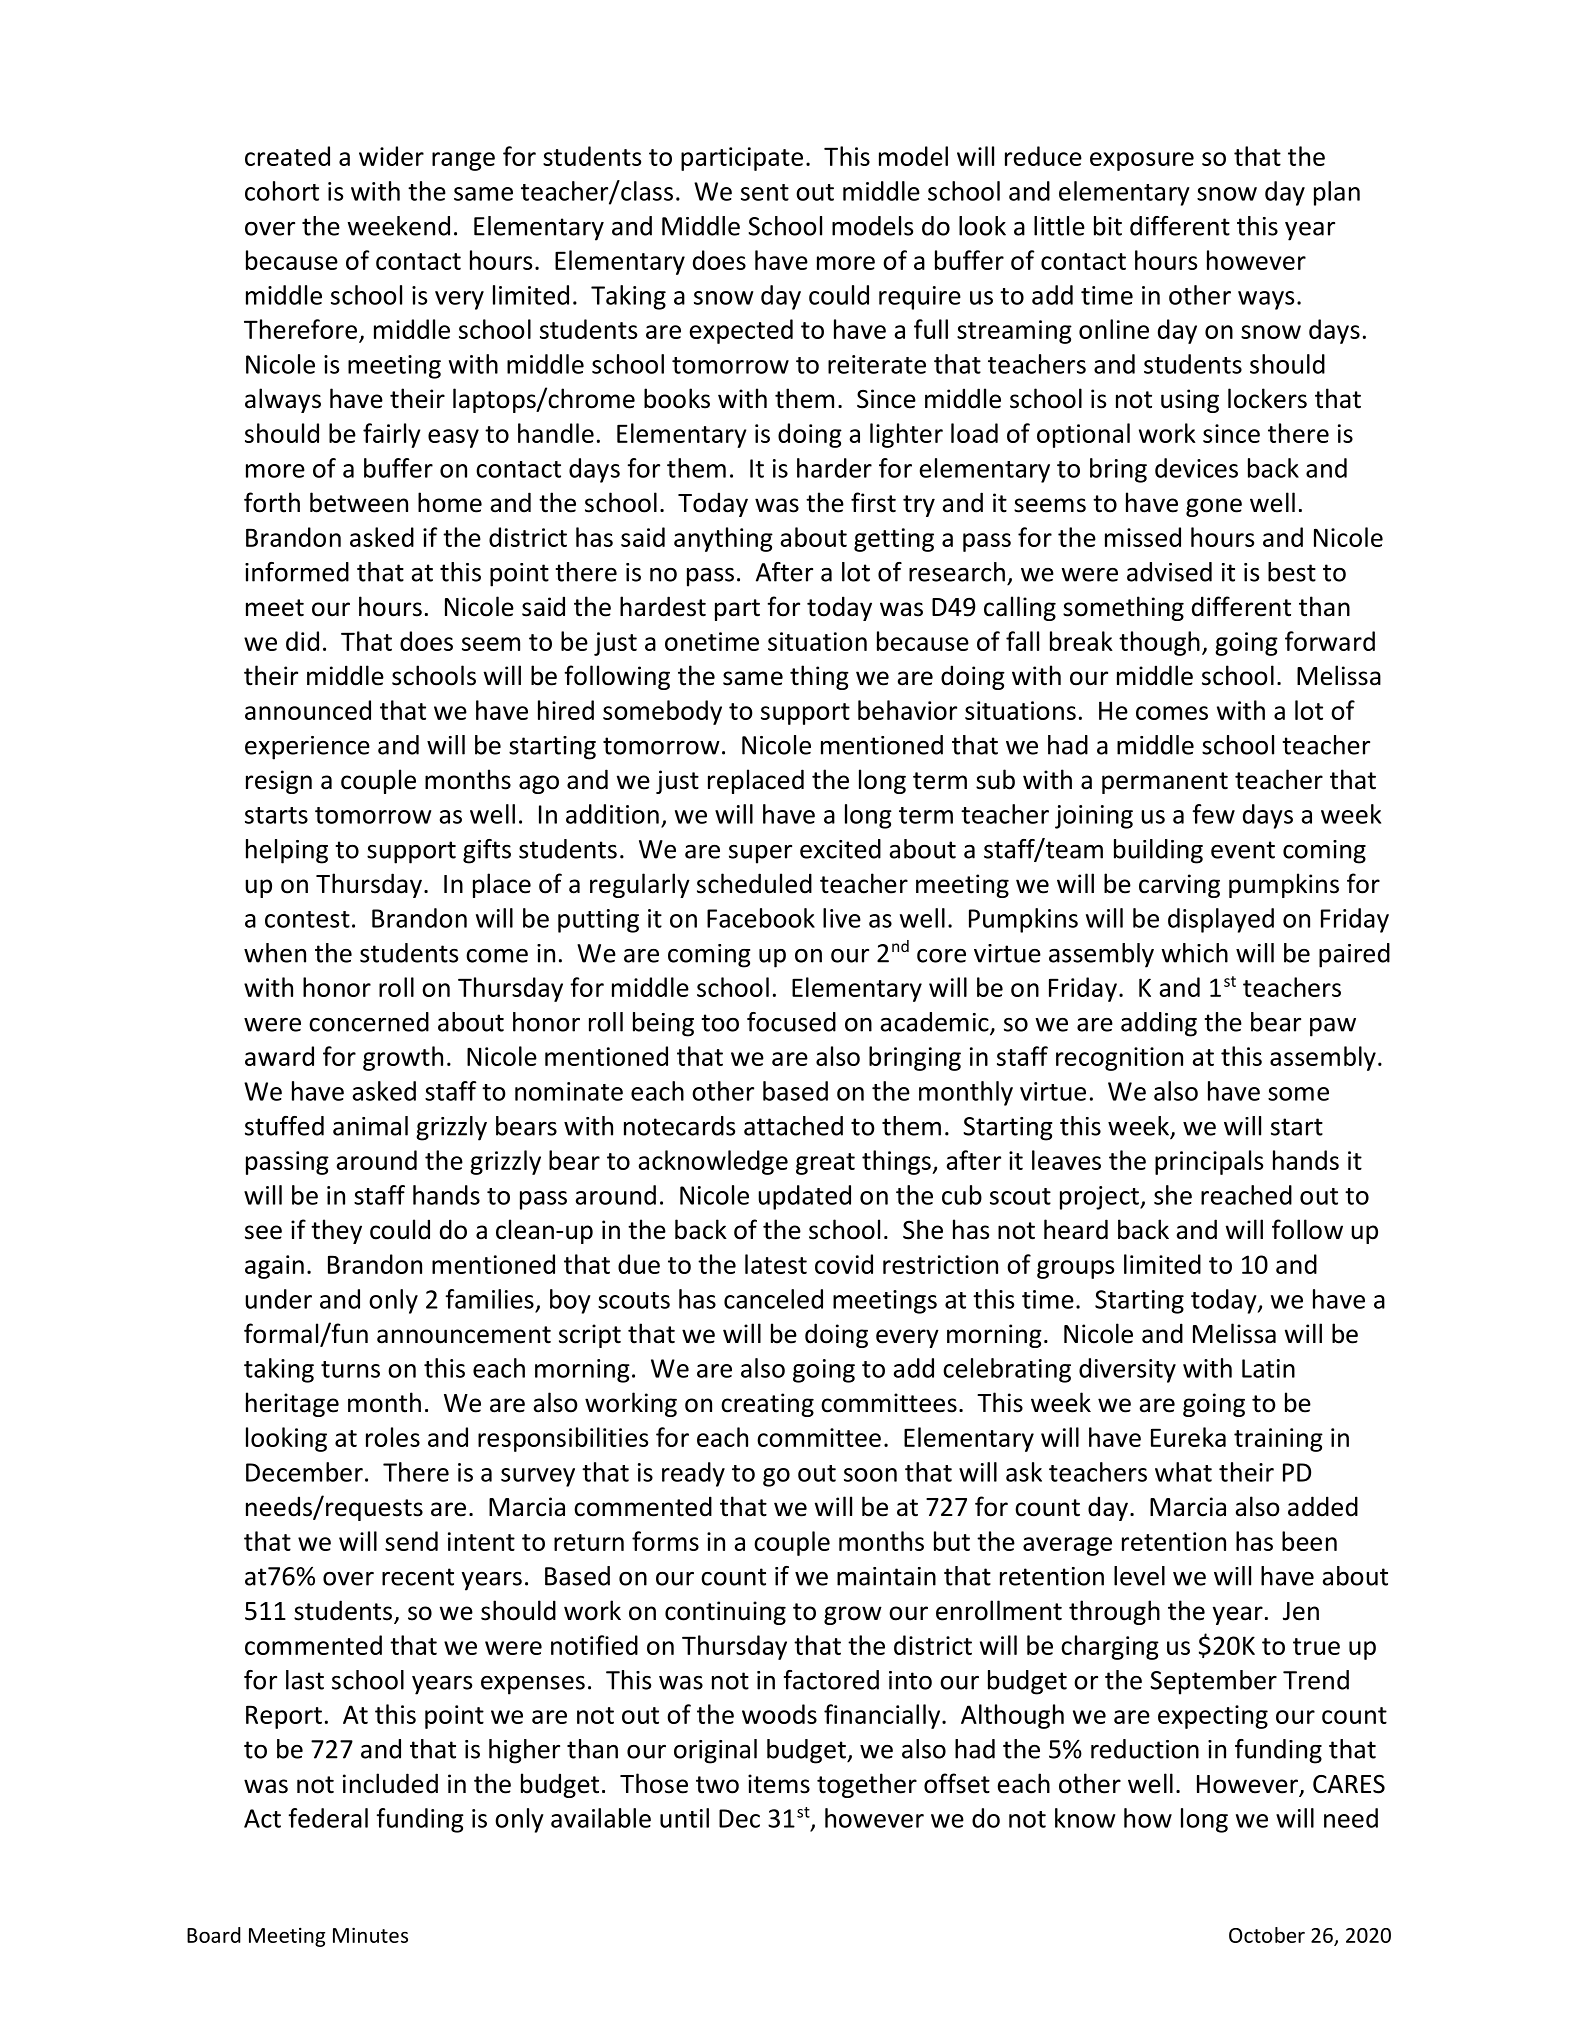 Image resolution: width=1578 pixels, height=2042 pixels. Describe the element at coordinates (1268, 1368) in the image. I see `Latin` at that location.
